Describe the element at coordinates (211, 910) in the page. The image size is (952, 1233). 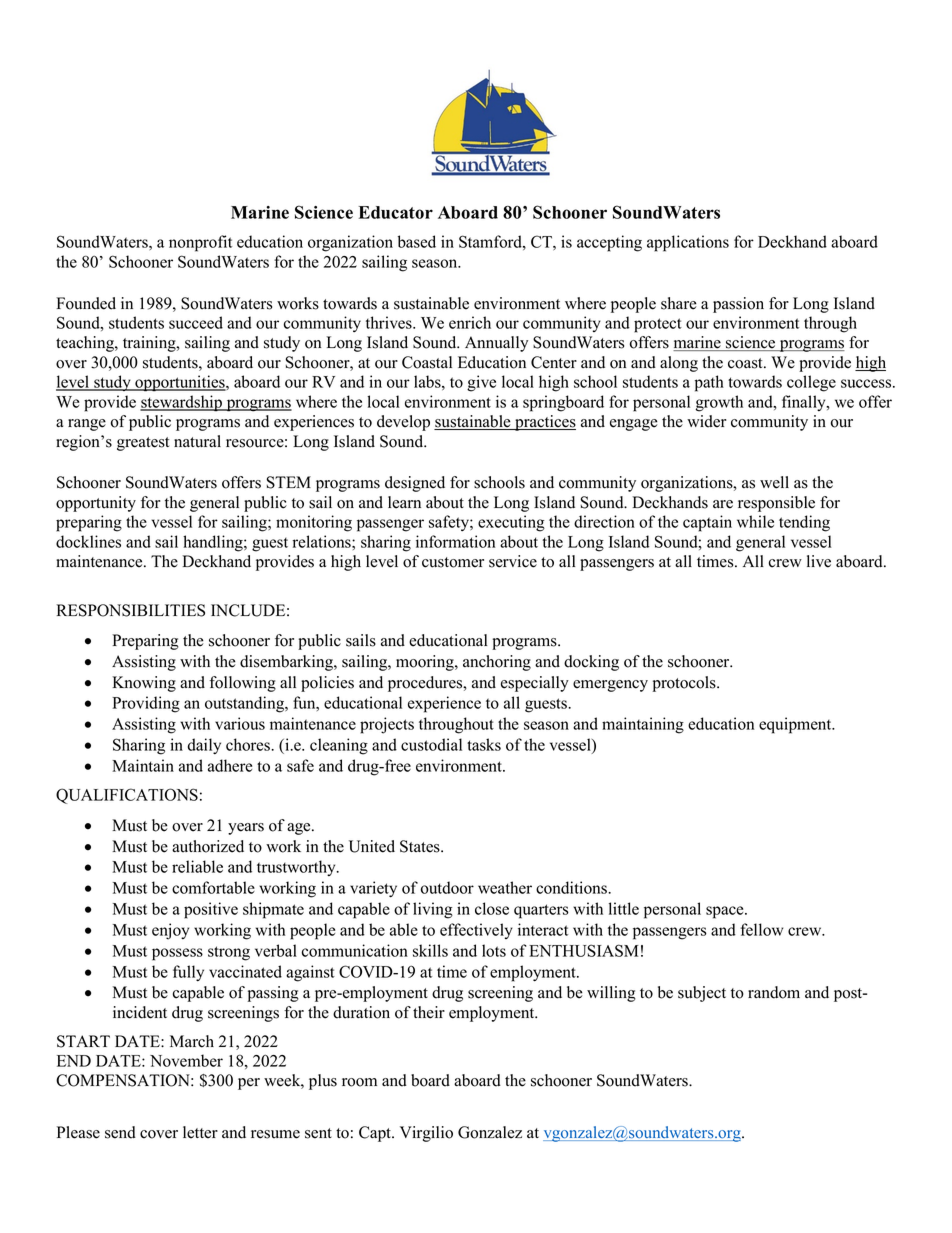
I see `positive` at that location.
